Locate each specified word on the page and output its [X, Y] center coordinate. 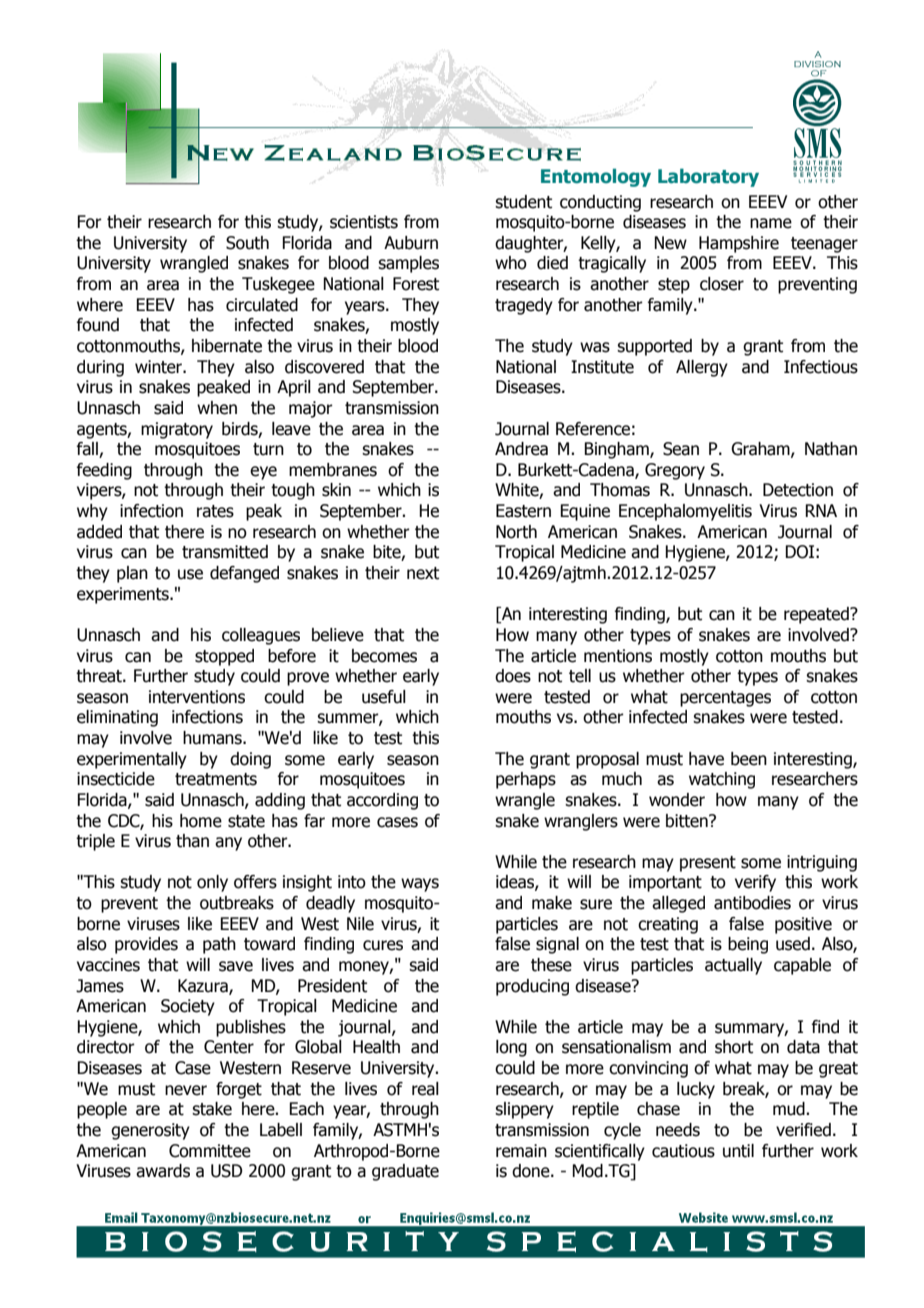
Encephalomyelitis [685, 512]
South [247, 243]
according [382, 801]
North [516, 532]
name [771, 223]
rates [215, 511]
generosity [150, 1131]
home [201, 821]
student [523, 202]
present [708, 864]
